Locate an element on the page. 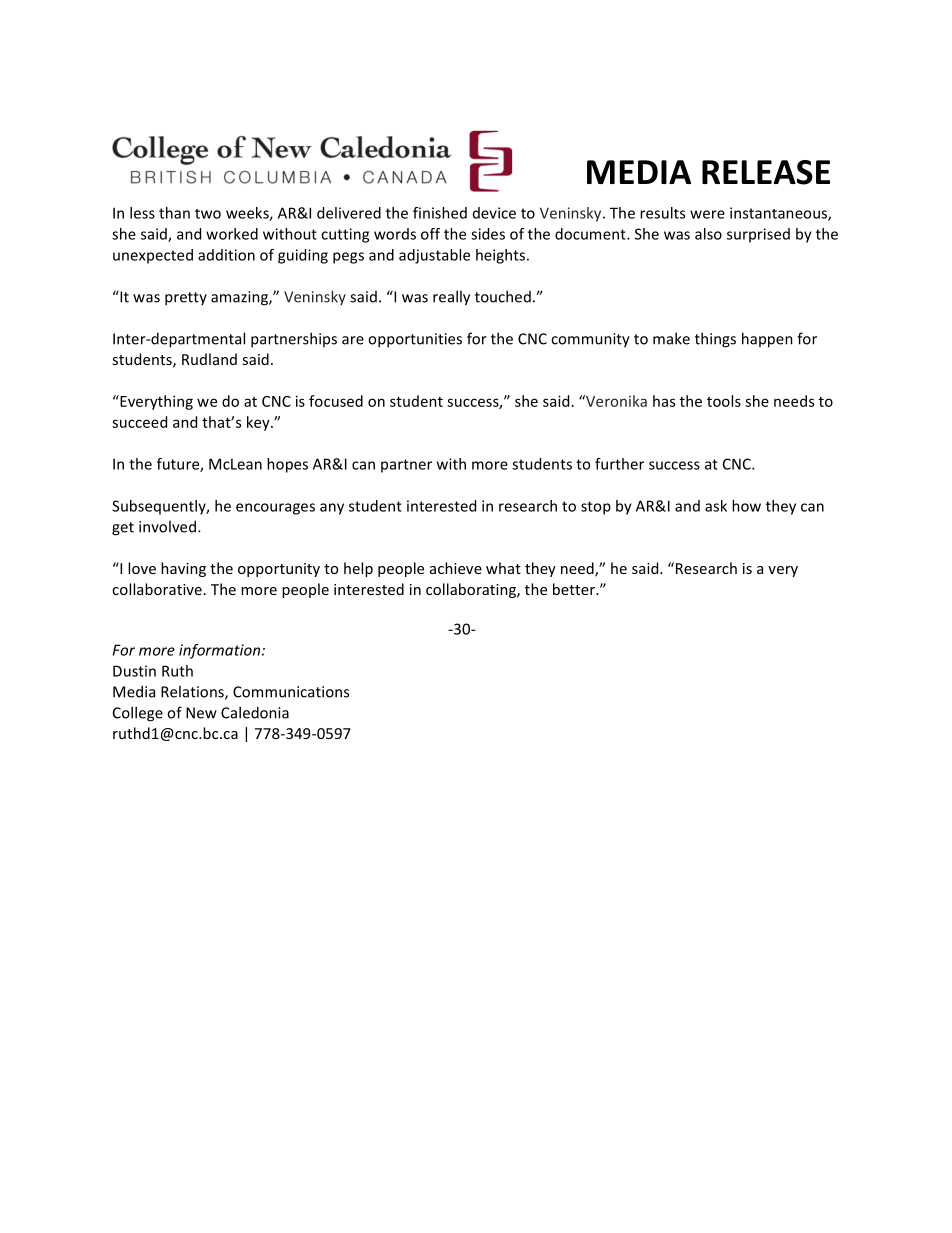  finished is located at coordinates (440, 213).
